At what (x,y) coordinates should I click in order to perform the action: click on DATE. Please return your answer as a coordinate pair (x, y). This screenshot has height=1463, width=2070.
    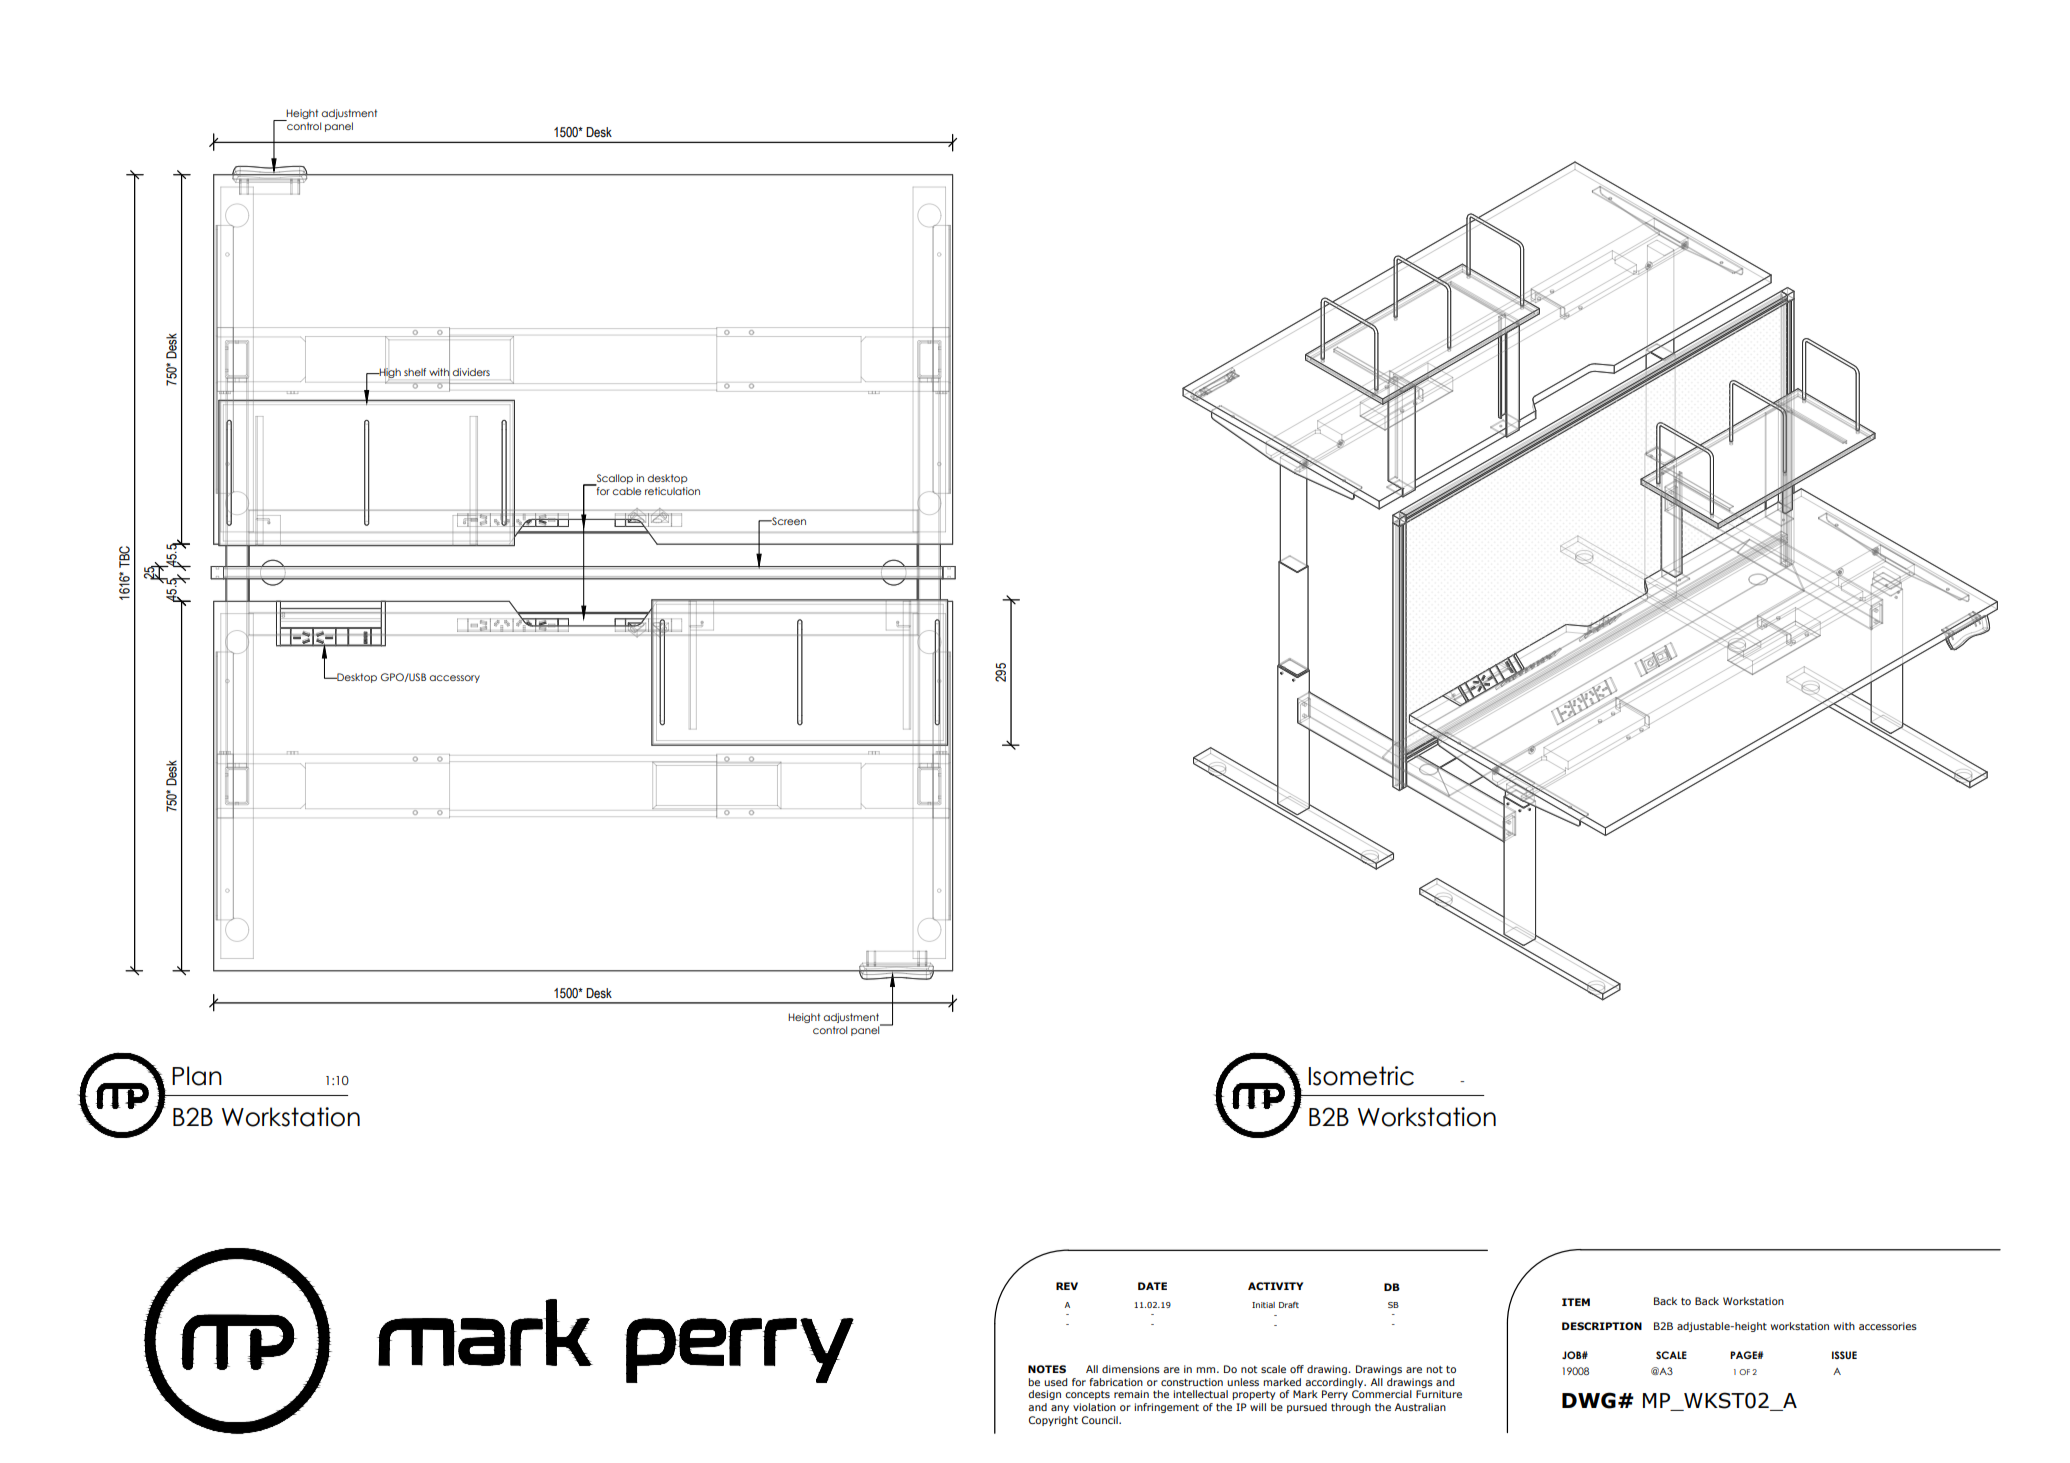
    Looking at the image, I should click on (1152, 1286).
